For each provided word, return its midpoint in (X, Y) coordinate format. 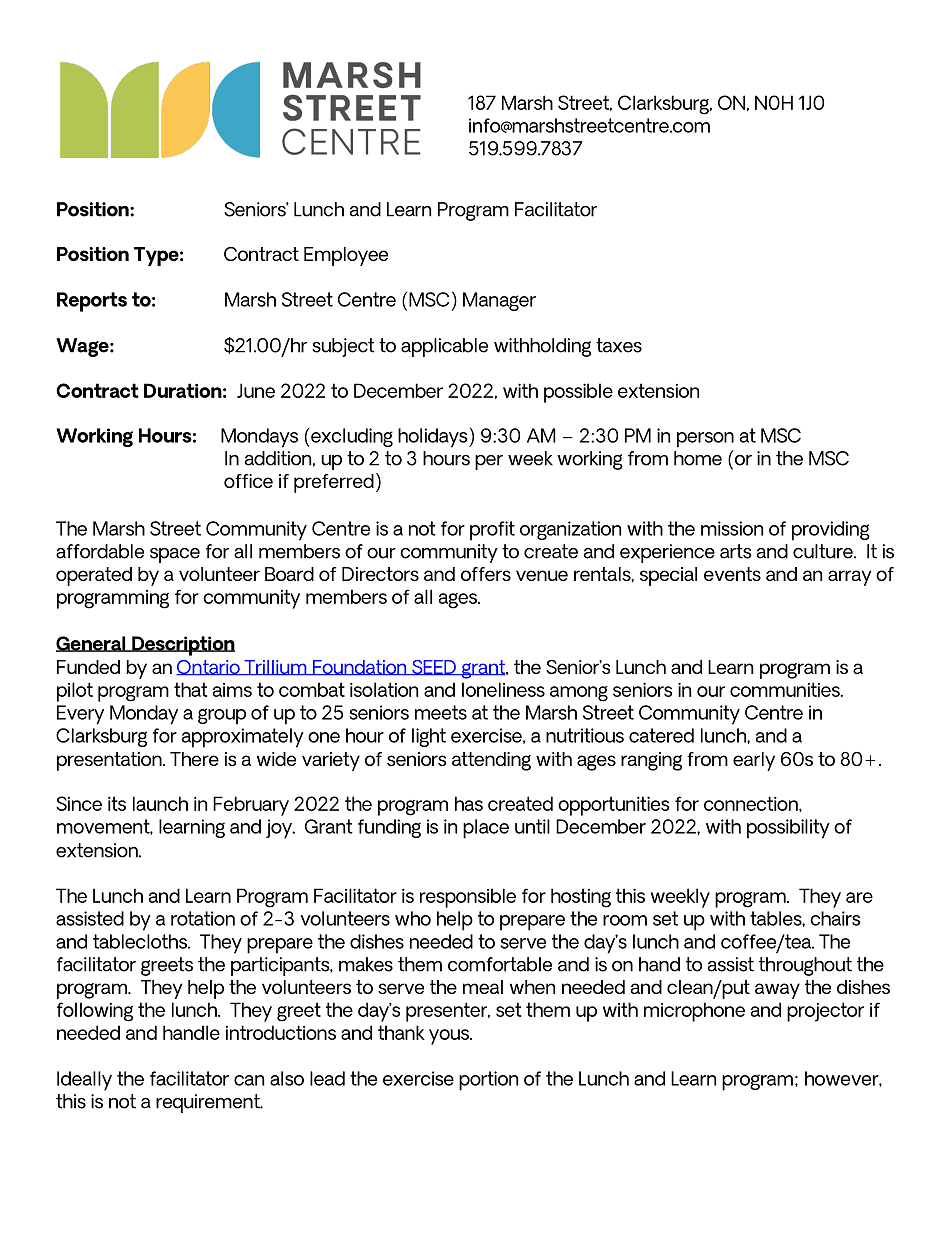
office (248, 481)
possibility (788, 829)
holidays (434, 438)
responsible (468, 898)
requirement (209, 1103)
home (698, 458)
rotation (203, 918)
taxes (619, 345)
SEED (434, 667)
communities (786, 689)
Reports (92, 302)
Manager (499, 301)
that (190, 689)
